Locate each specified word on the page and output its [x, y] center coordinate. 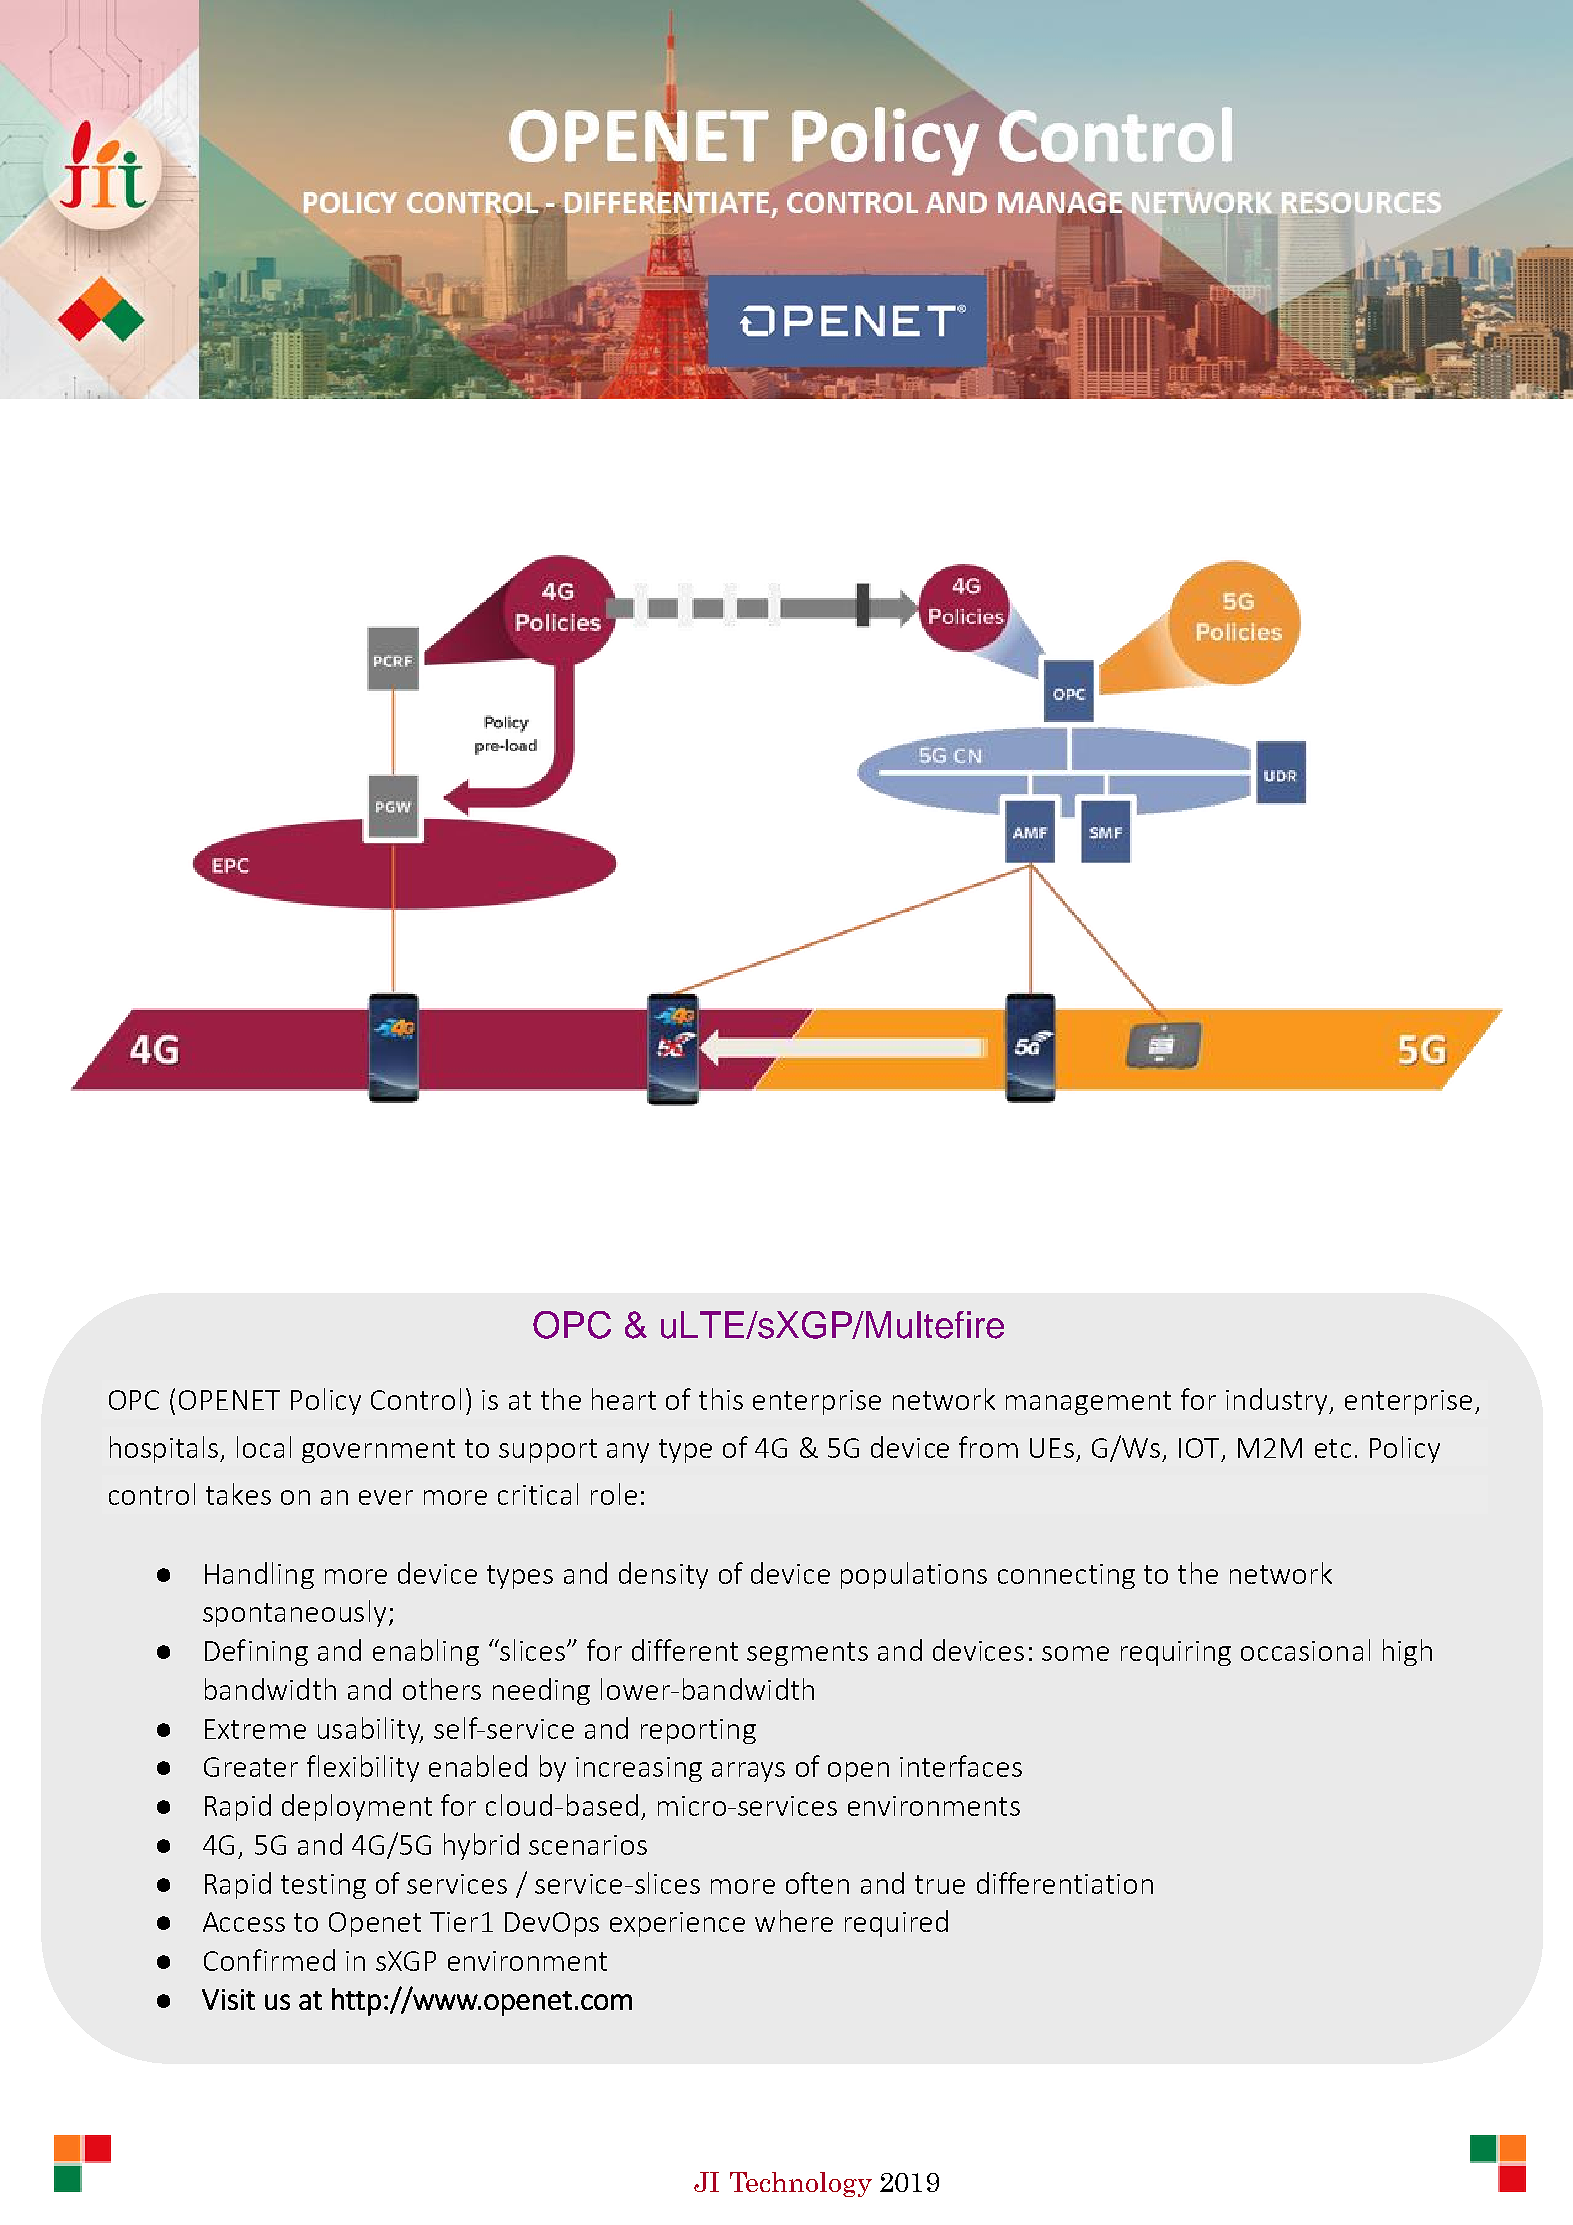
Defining [256, 1652]
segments [807, 1654]
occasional [1305, 1650]
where [794, 1921]
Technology [801, 2184]
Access [244, 1922]
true [940, 1884]
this [721, 1399]
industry [1278, 1401]
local [264, 1447]
